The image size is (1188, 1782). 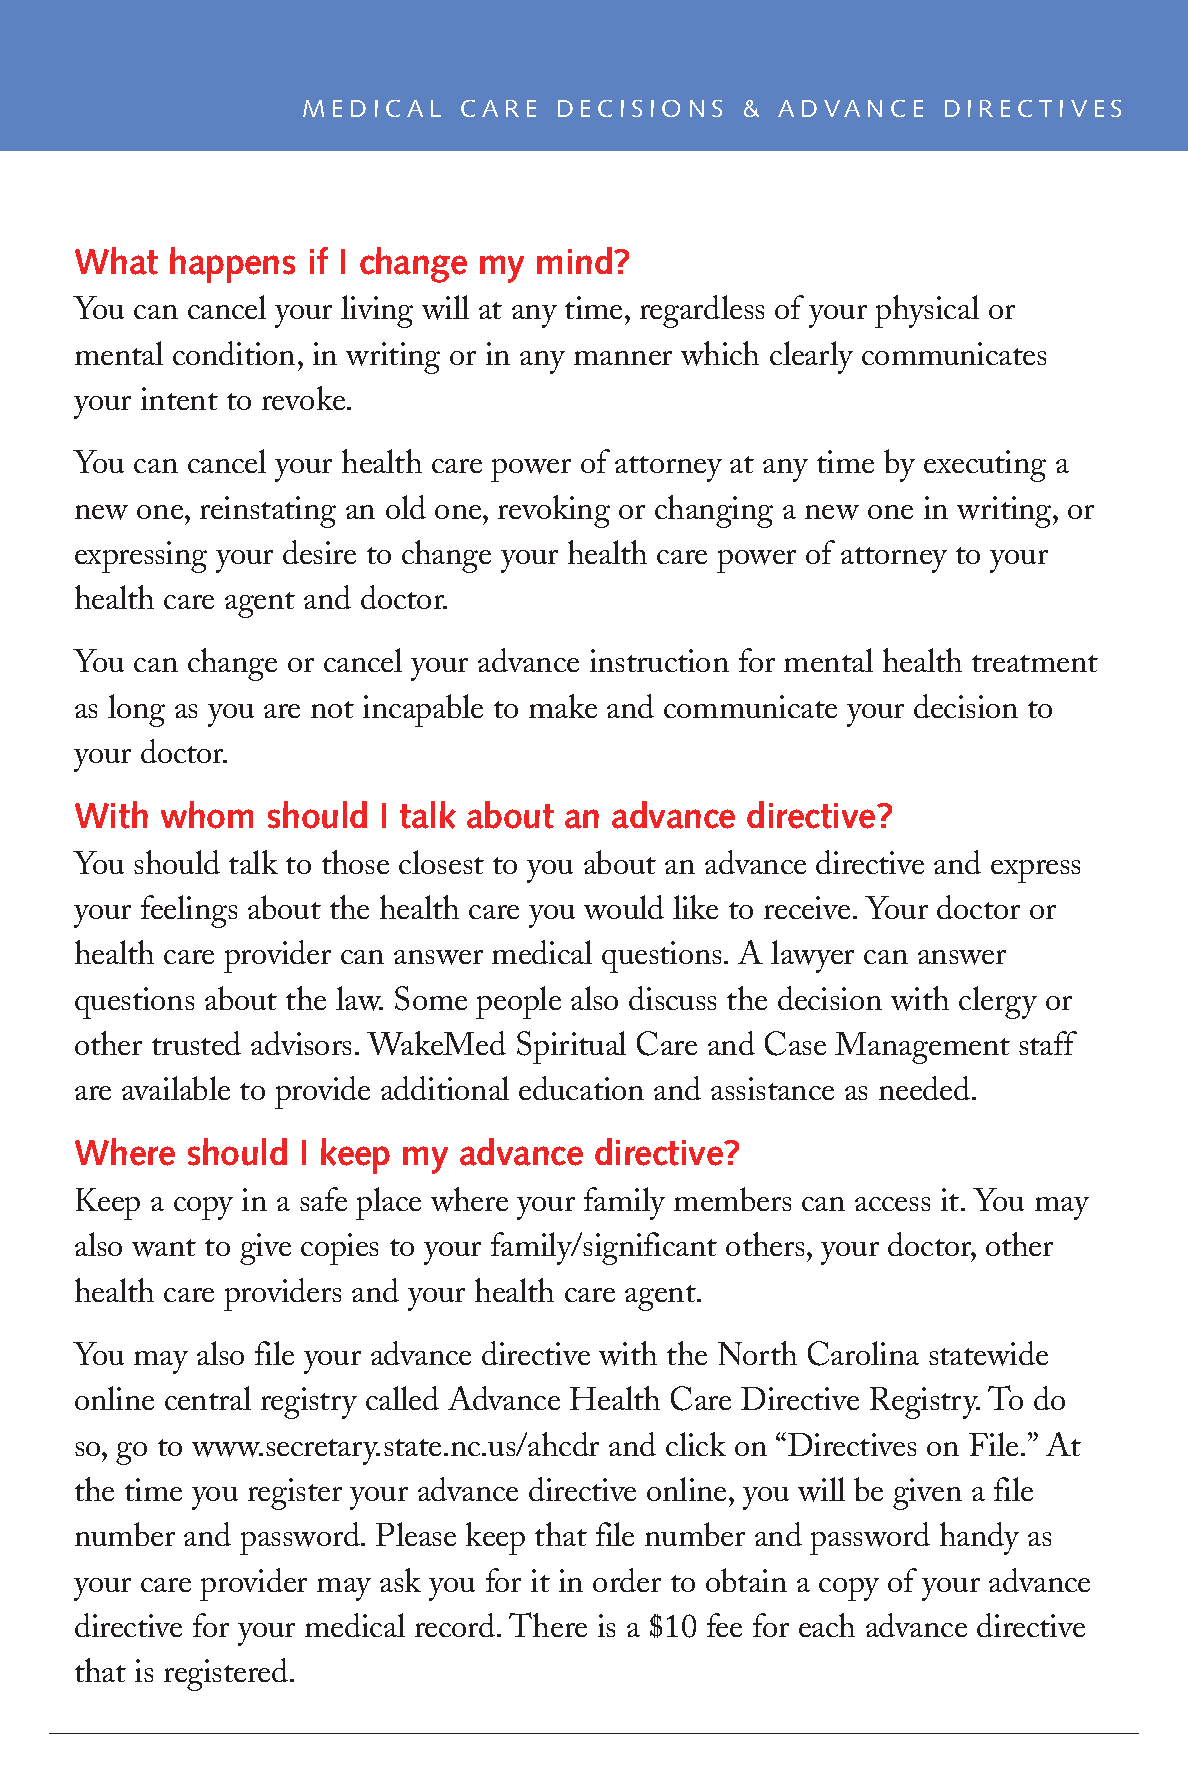 What do you see at coordinates (400, 1580) in the screenshot?
I see `ask` at bounding box center [400, 1580].
